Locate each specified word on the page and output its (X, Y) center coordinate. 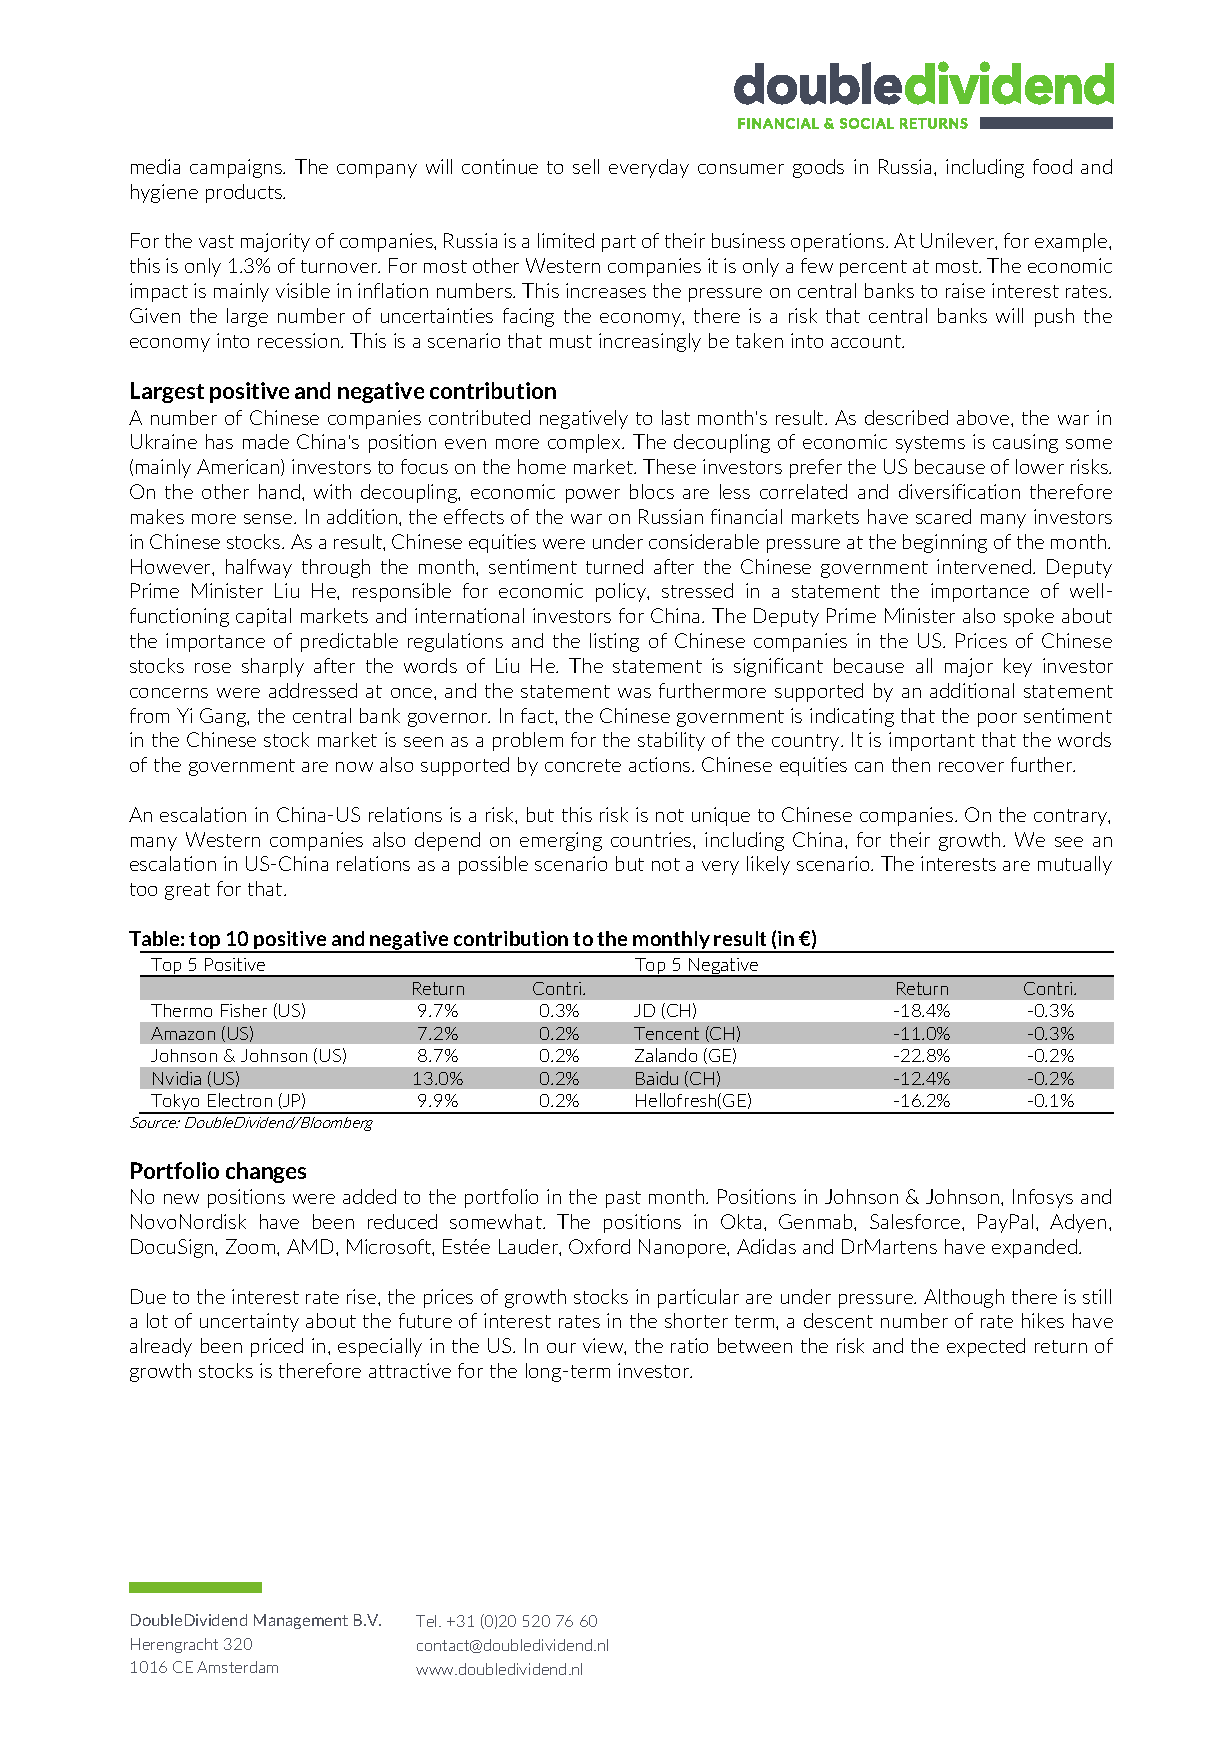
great (187, 891)
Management (301, 1621)
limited (566, 240)
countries (652, 839)
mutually (1075, 865)
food (1052, 166)
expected (986, 1347)
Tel (428, 1621)
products (245, 193)
